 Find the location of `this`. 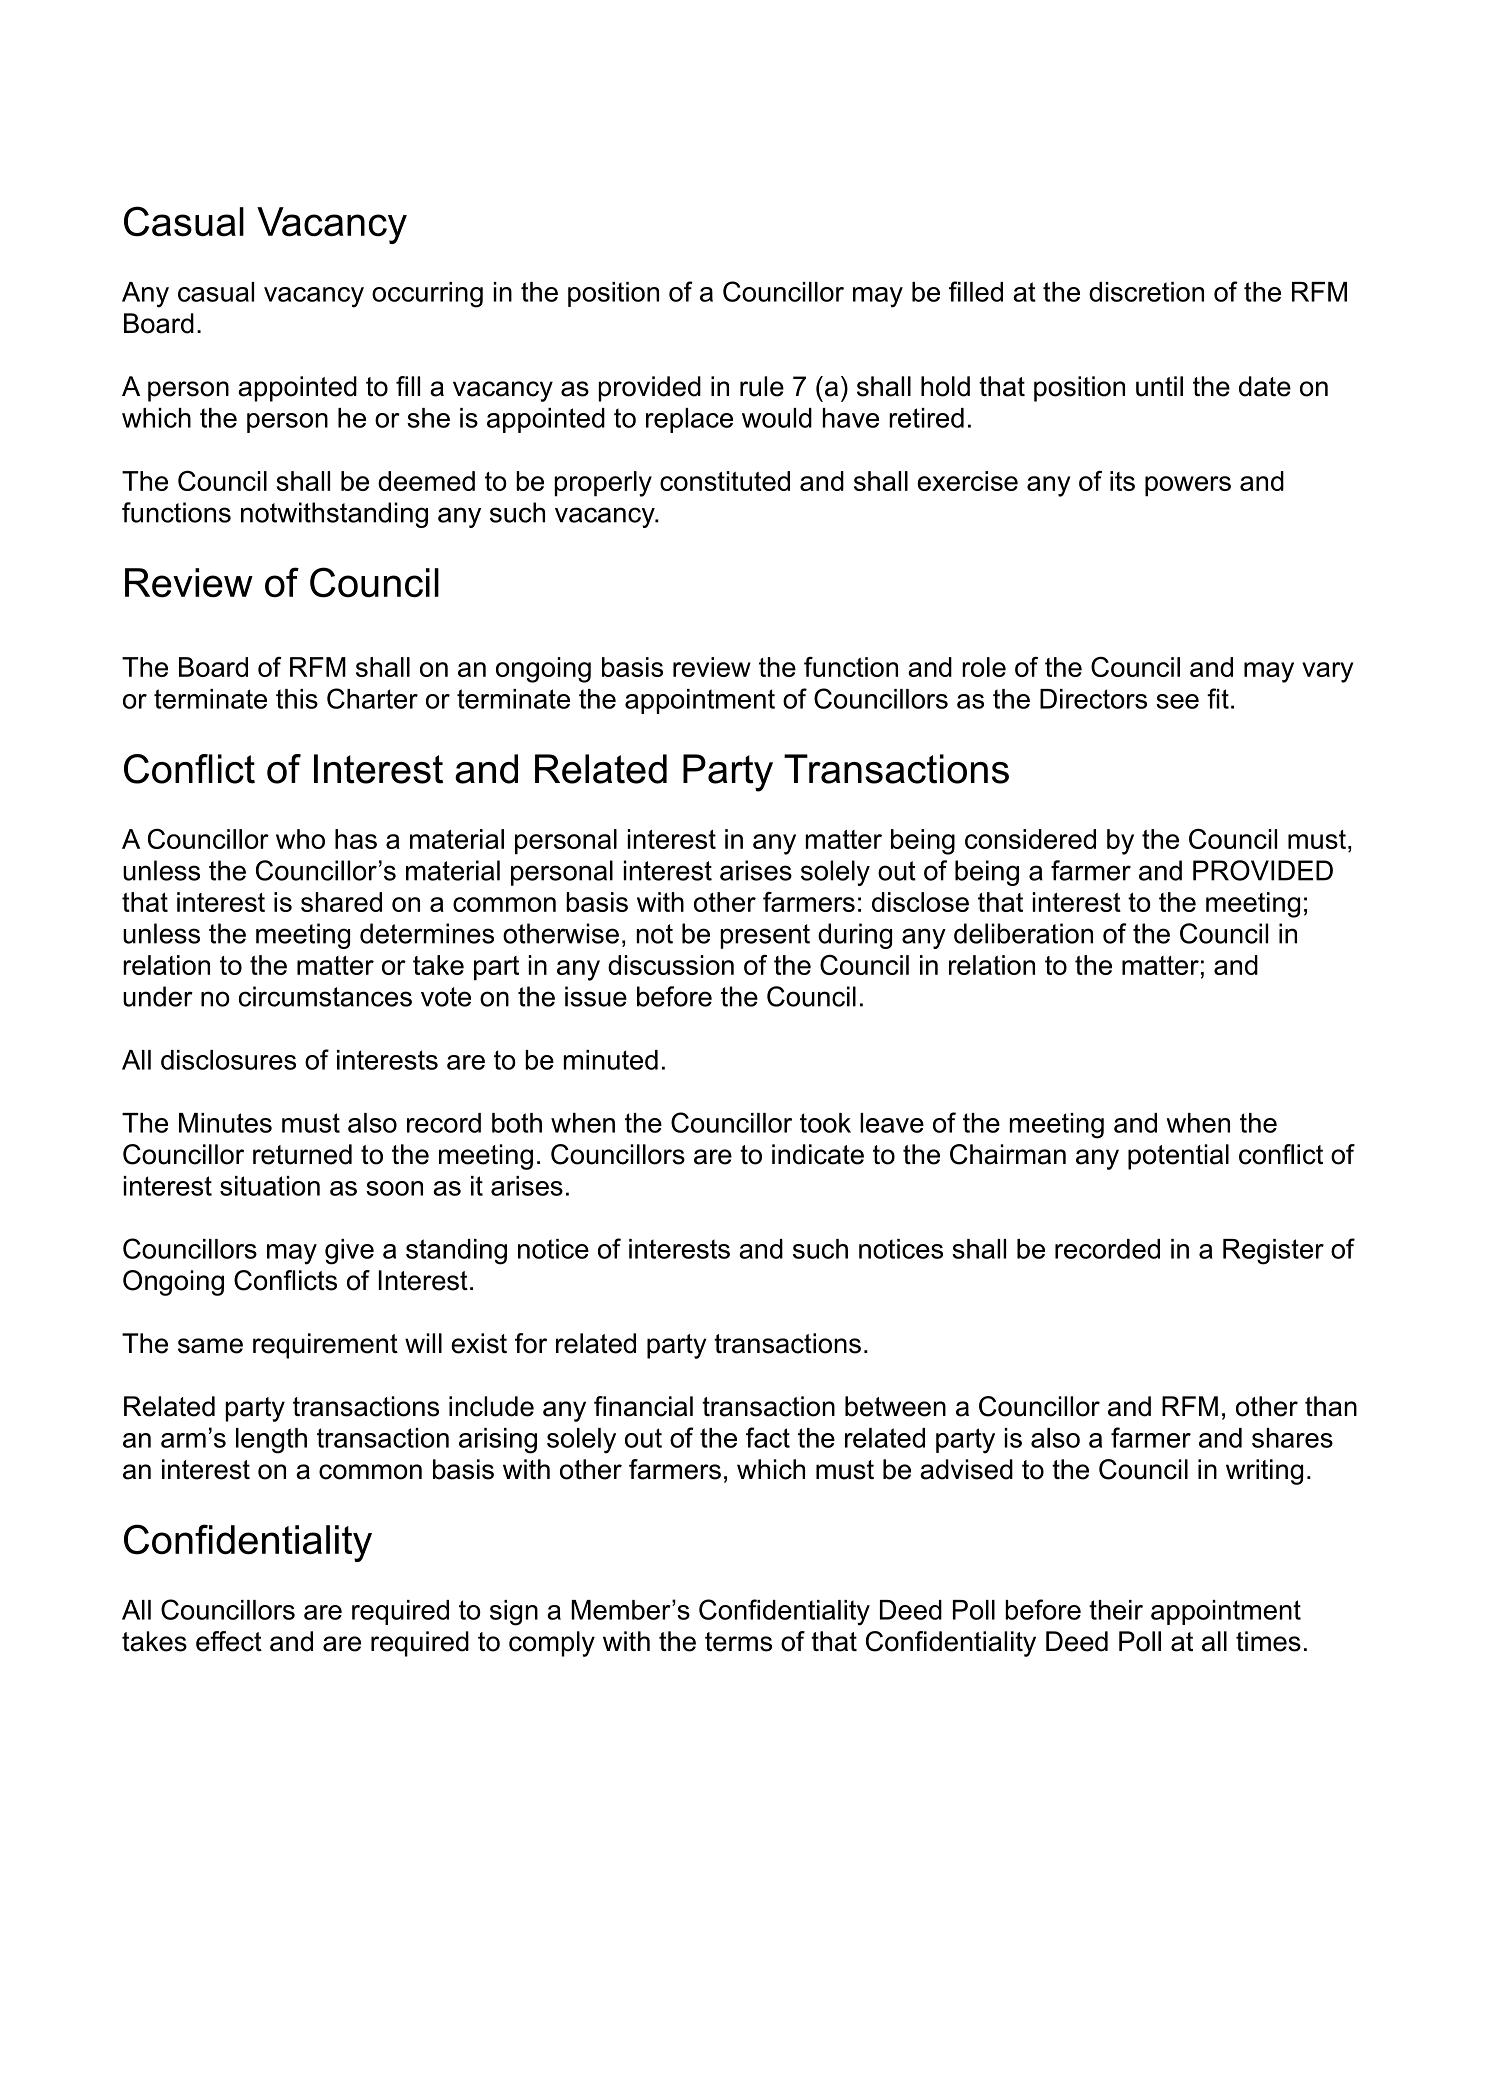

this is located at coordinates (297, 699).
